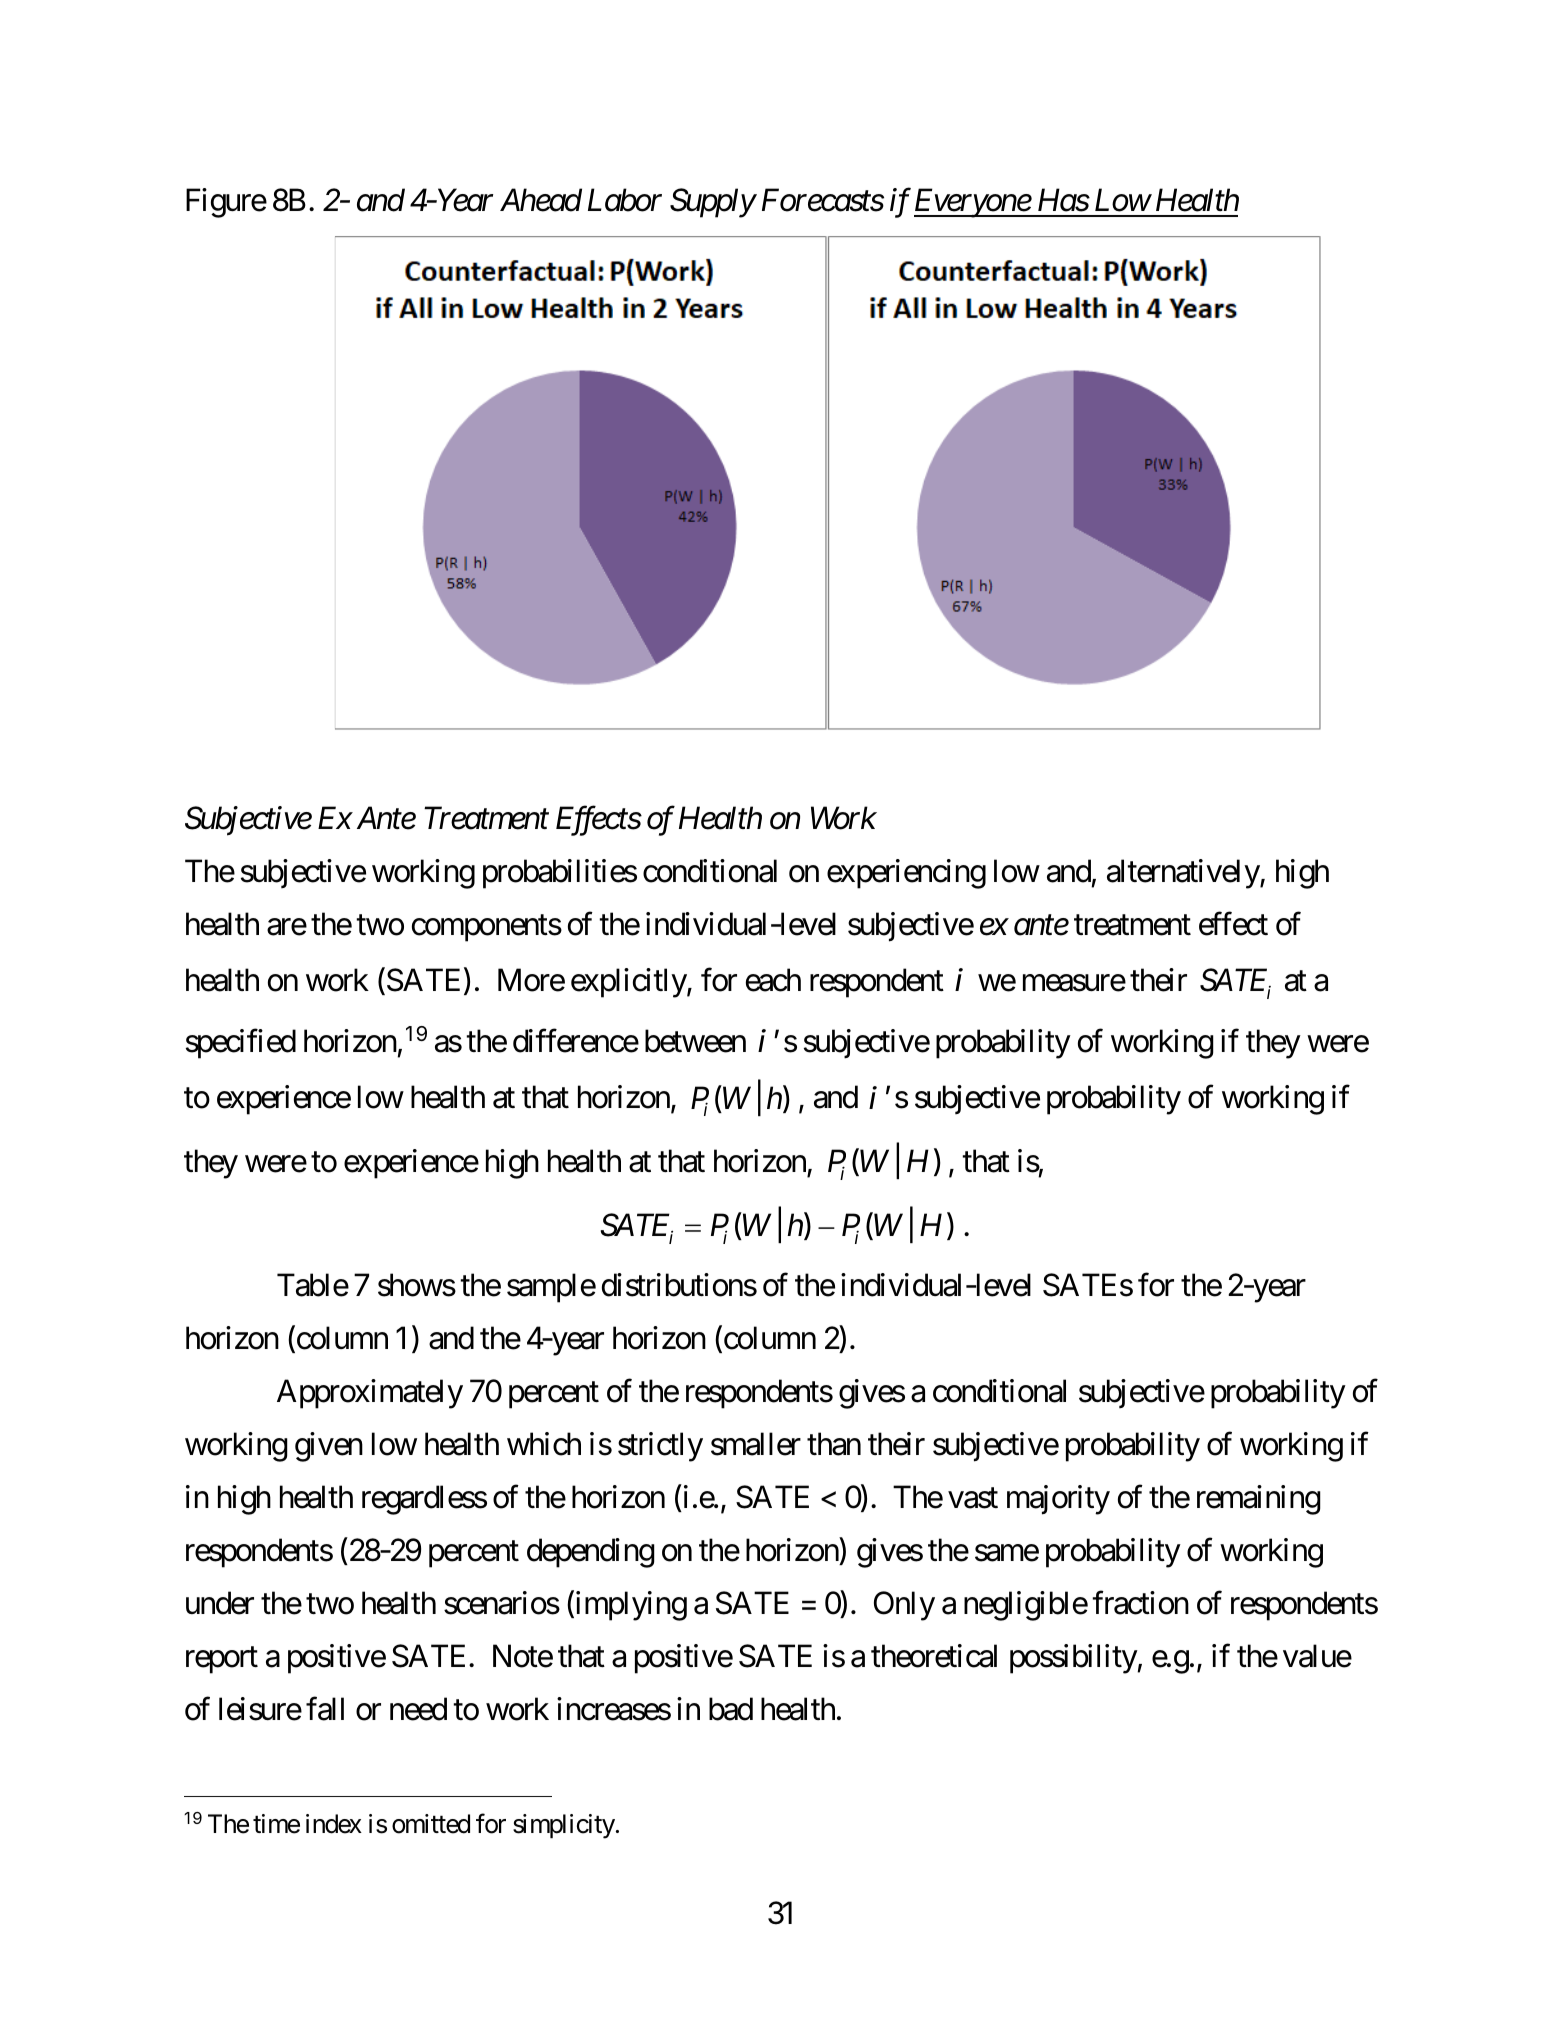 The height and width of the image is (2024, 1564). What do you see at coordinates (334, 1824) in the image?
I see `index` at bounding box center [334, 1824].
